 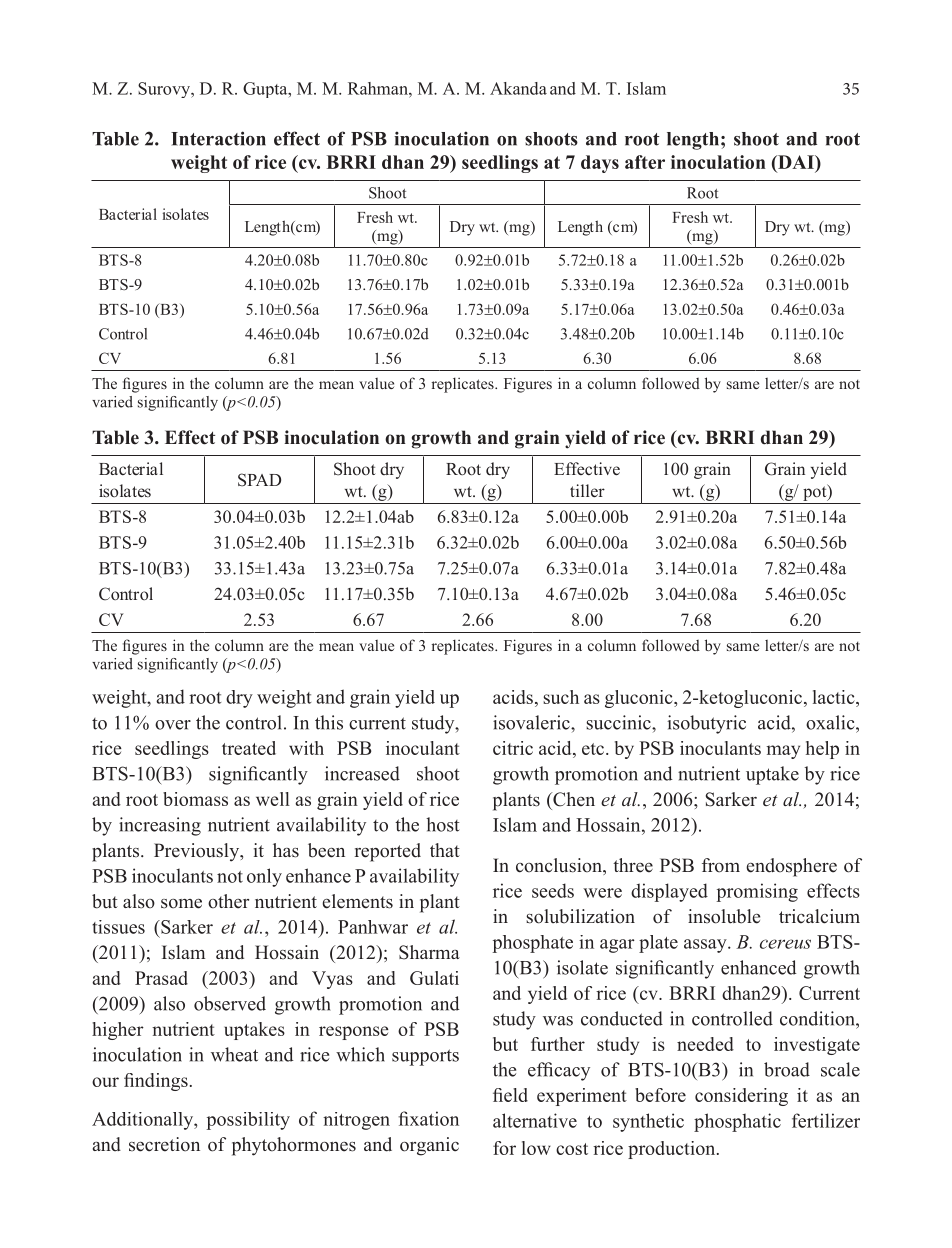 What do you see at coordinates (164, 1144) in the screenshot?
I see `secretion` at bounding box center [164, 1144].
